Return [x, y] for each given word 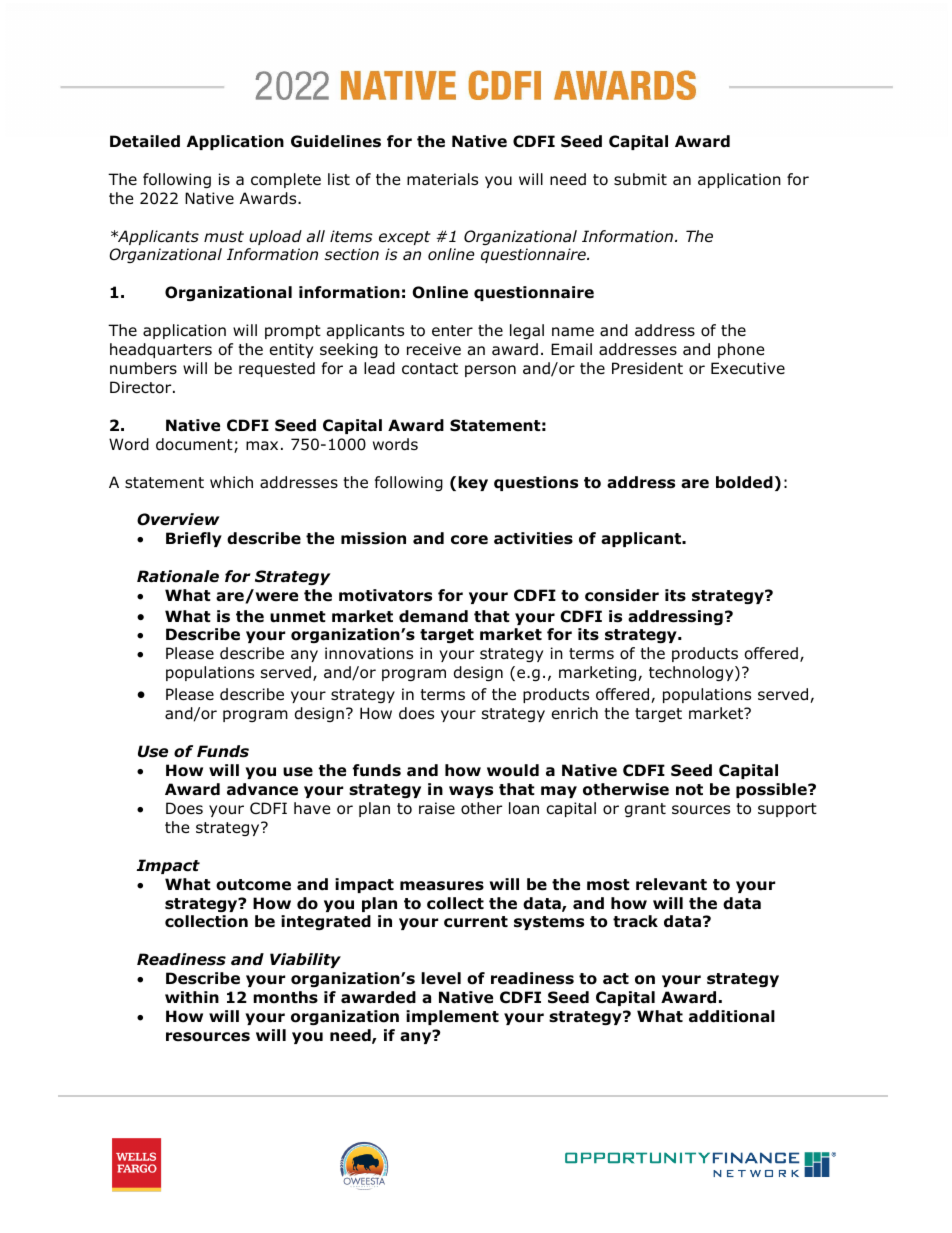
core [469, 540]
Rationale [178, 576]
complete [286, 180]
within [192, 997]
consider [622, 595]
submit [640, 179]
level [441, 978]
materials [442, 179]
